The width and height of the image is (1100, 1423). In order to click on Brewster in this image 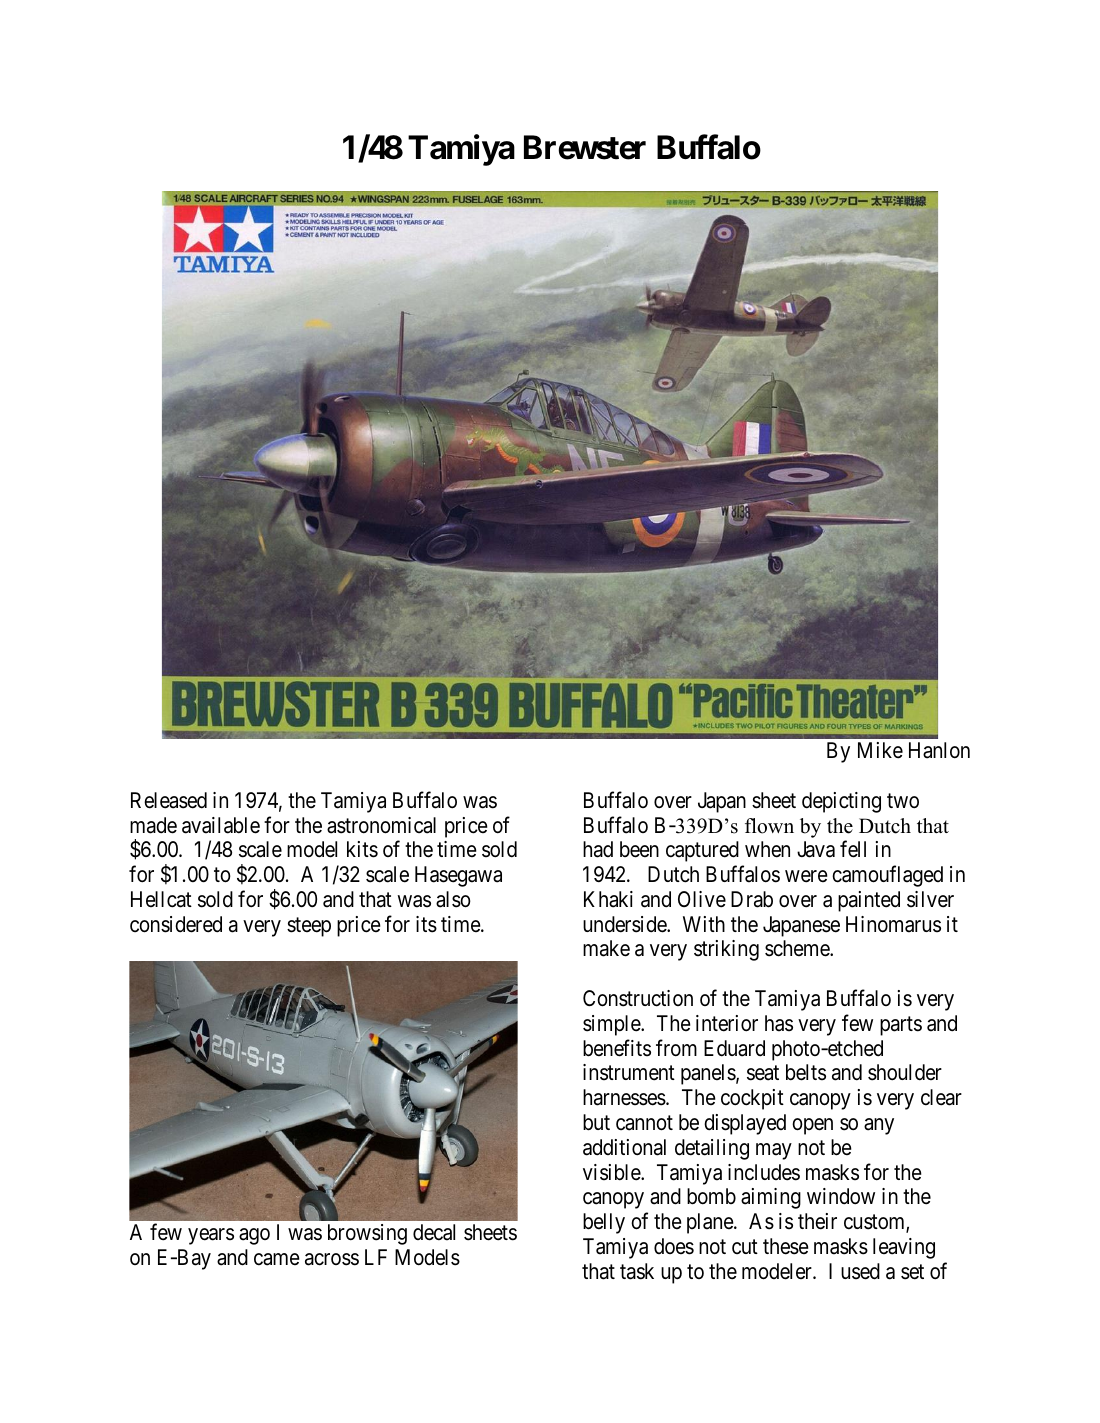, I will do `click(585, 147)`.
